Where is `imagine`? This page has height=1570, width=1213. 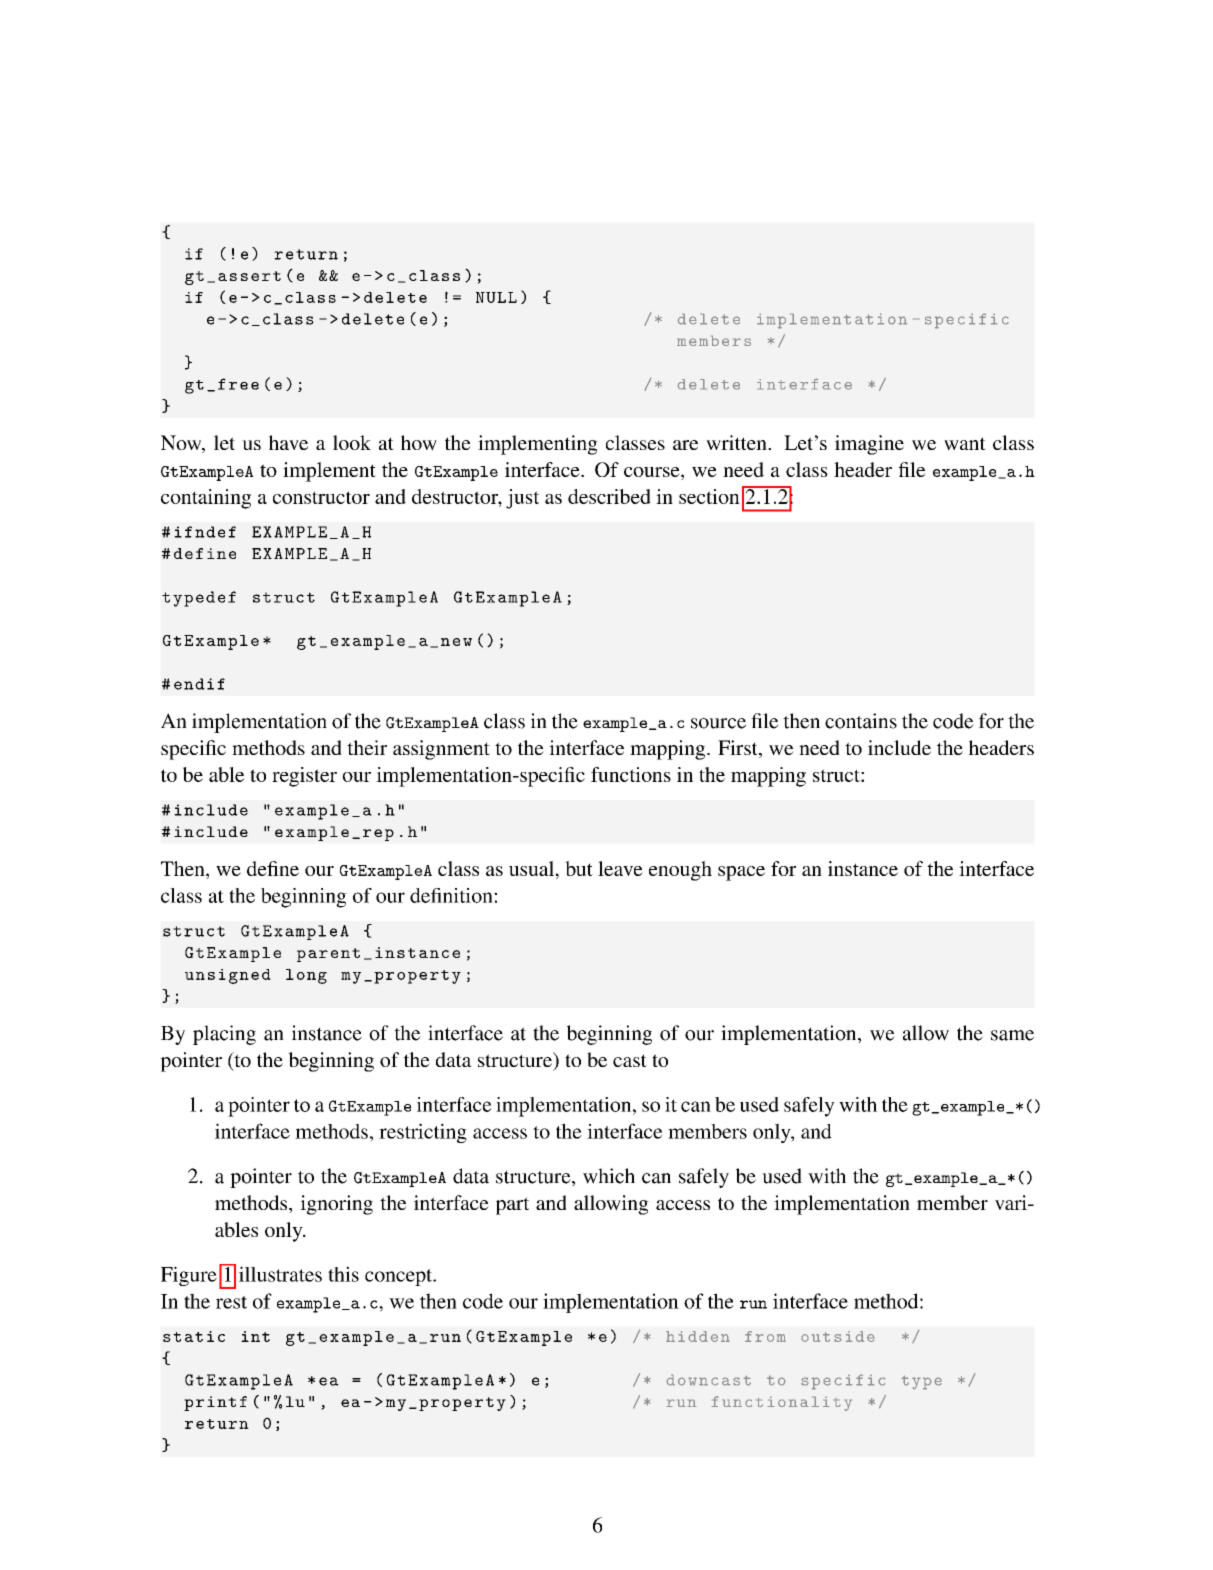
imagine is located at coordinates (869, 445).
